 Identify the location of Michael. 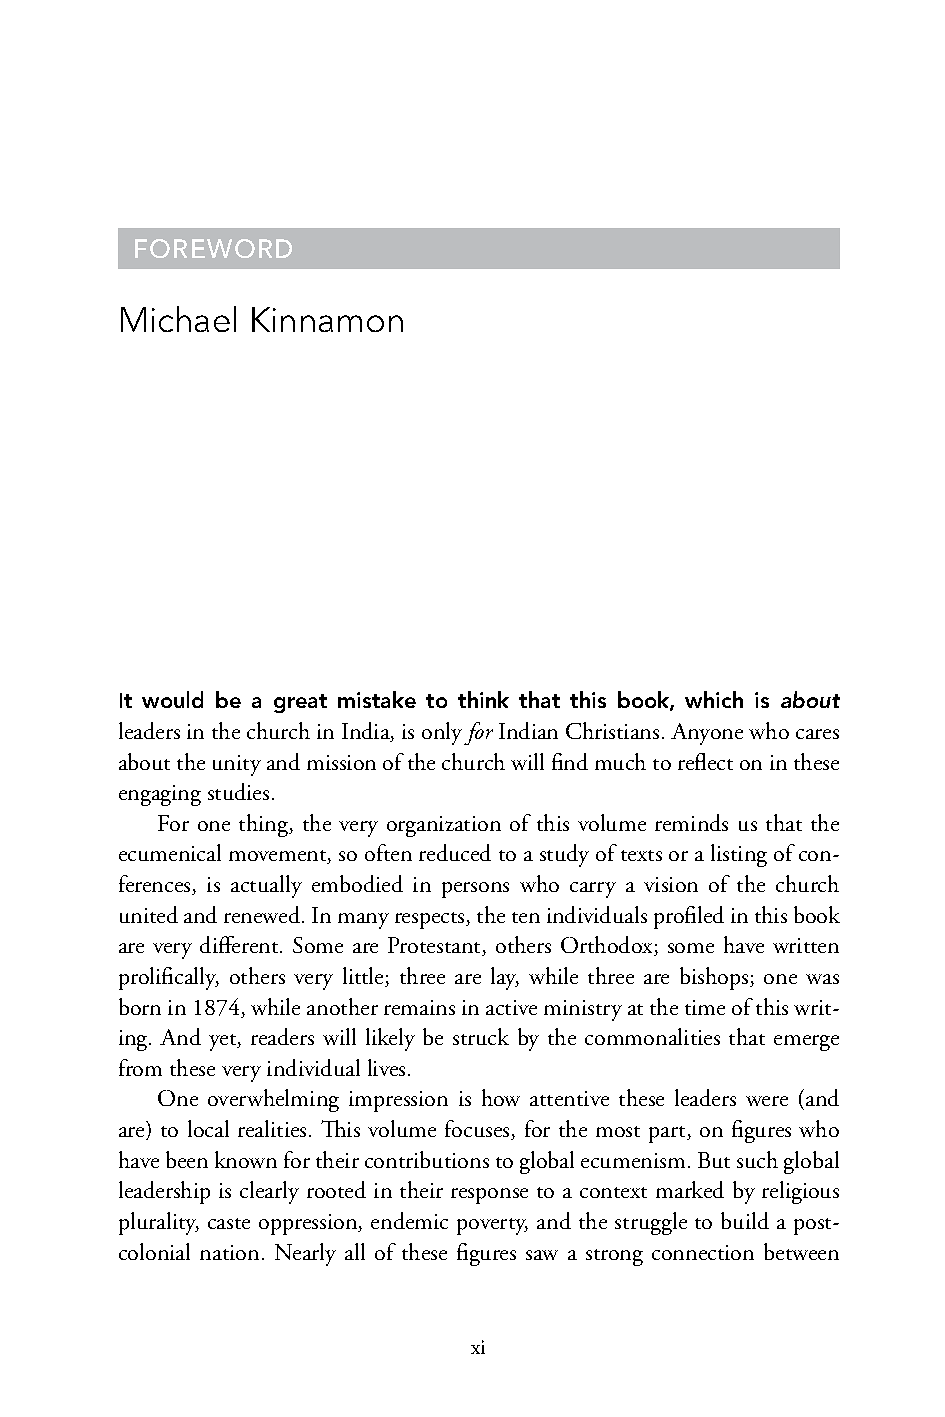
(178, 319).
